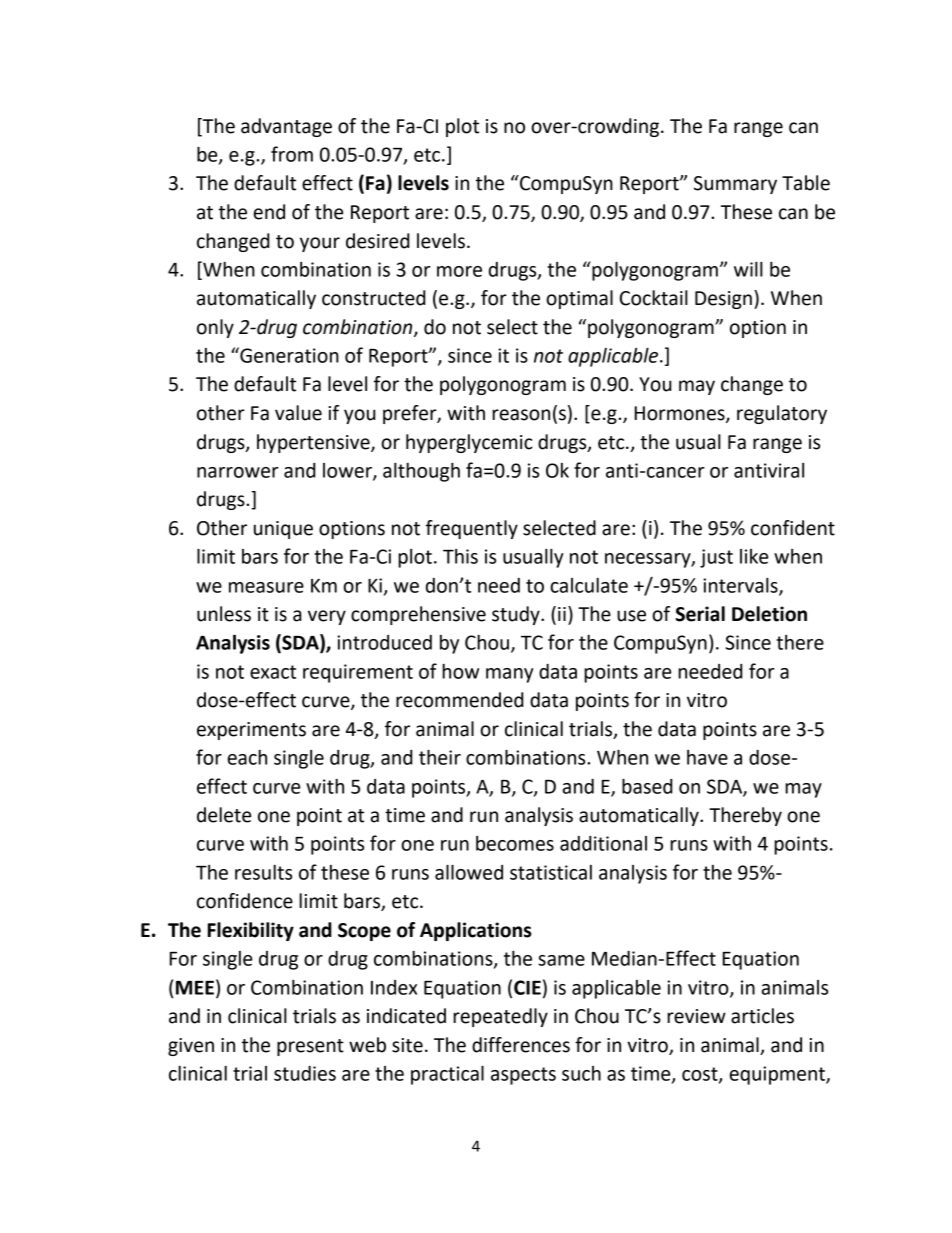  What do you see at coordinates (741, 586) in the document?
I see `intervals` at bounding box center [741, 586].
